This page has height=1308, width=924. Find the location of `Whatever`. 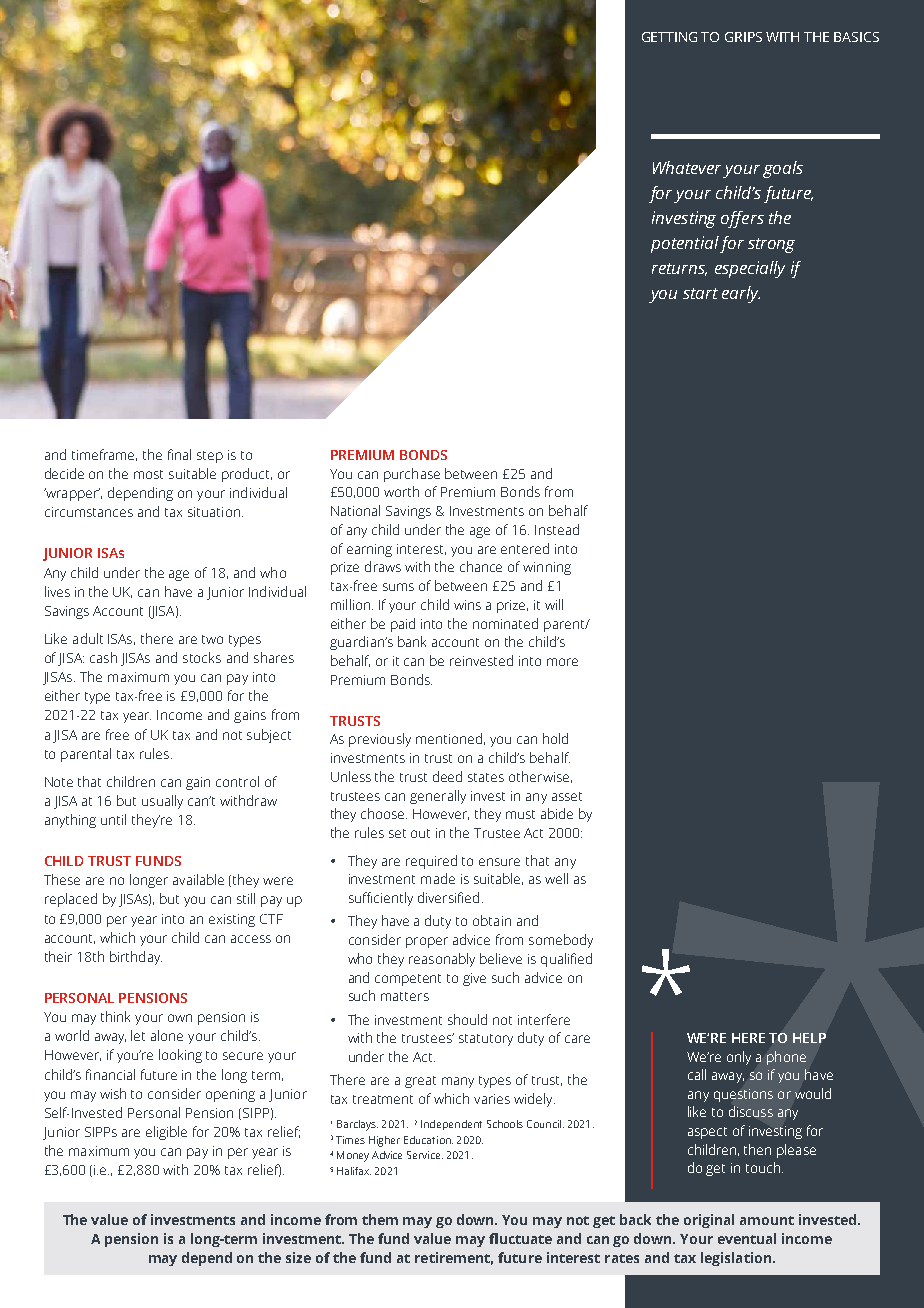

Whatever is located at coordinates (687, 167).
